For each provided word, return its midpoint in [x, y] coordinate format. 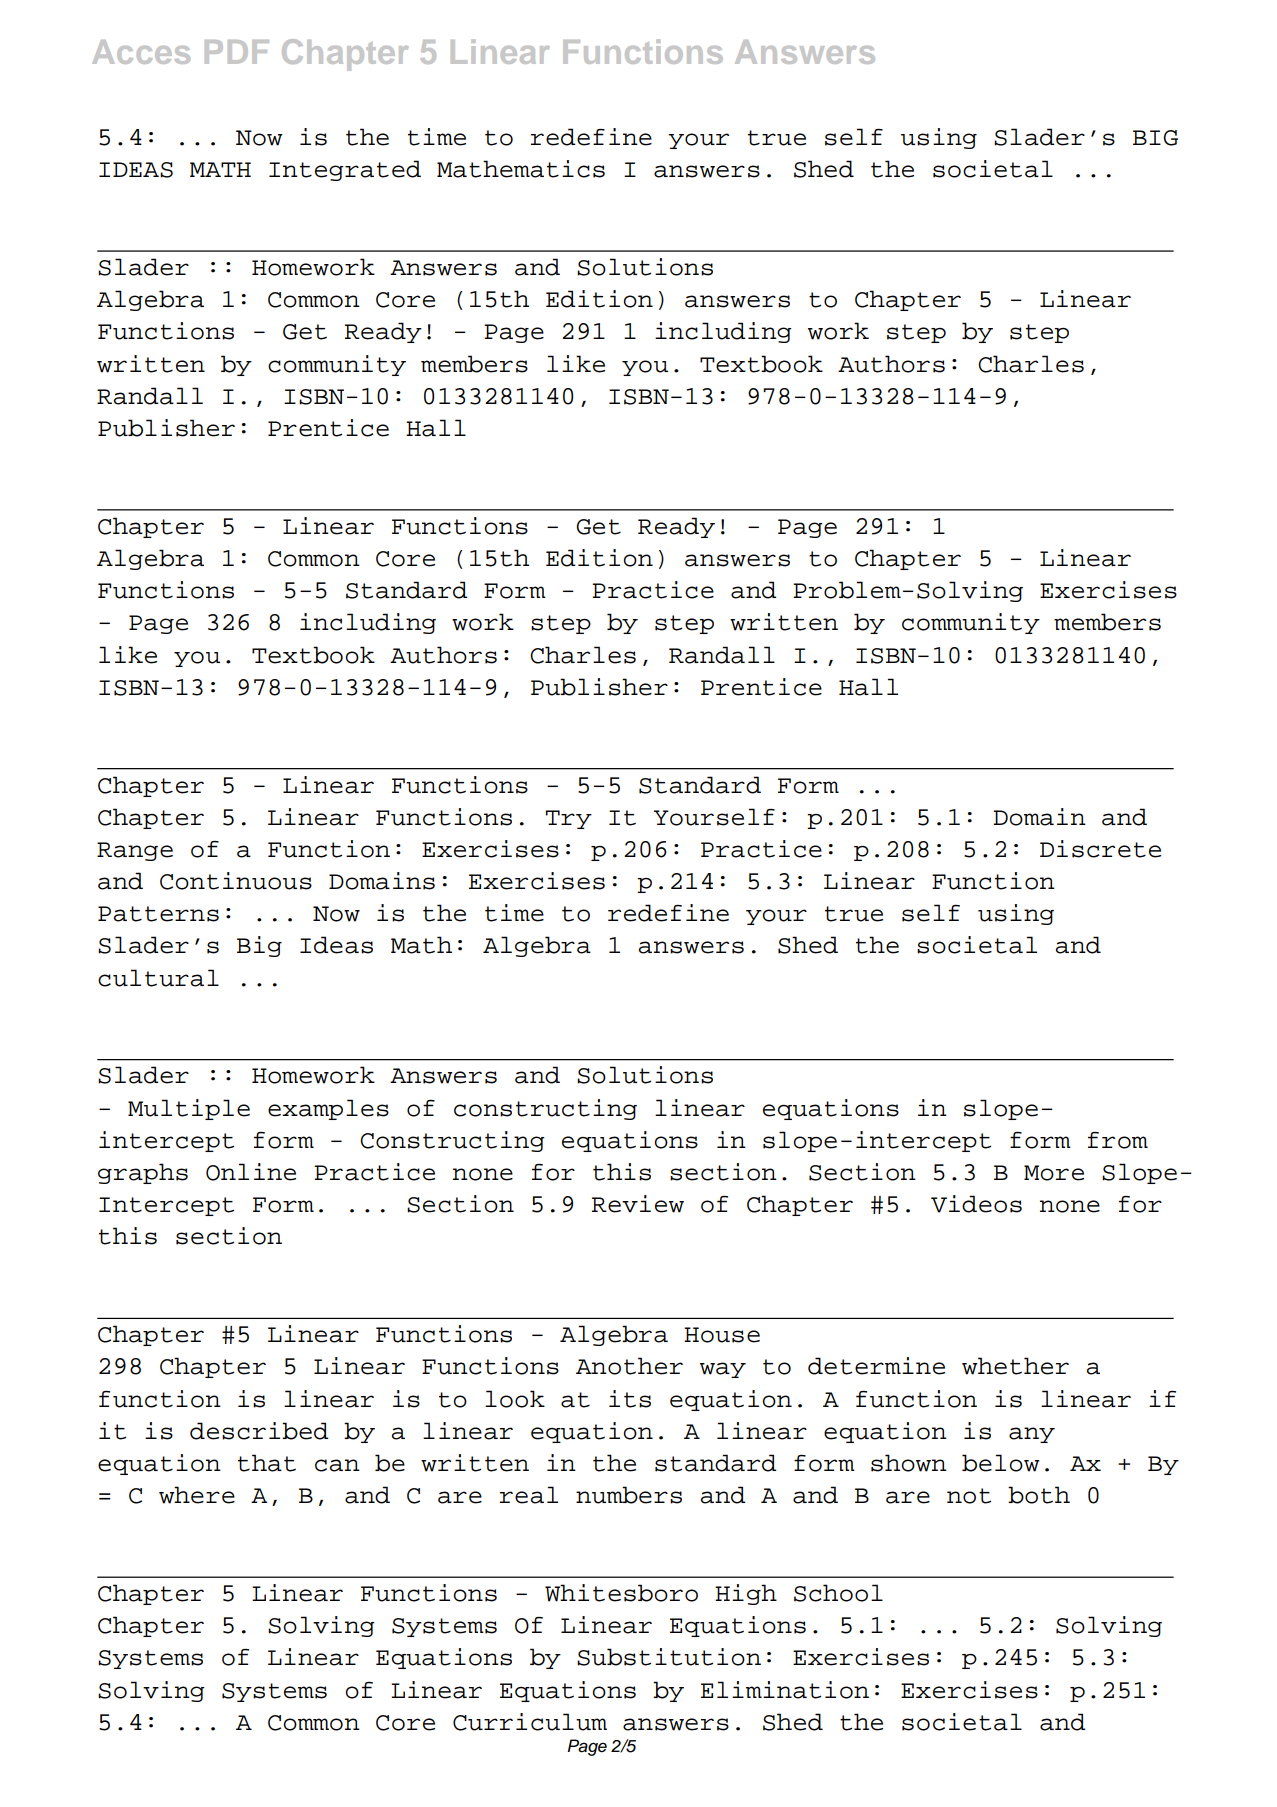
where [197, 1495]
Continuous [236, 881]
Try [569, 819]
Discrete [1100, 849]
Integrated [345, 170]
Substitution [669, 1657]
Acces [141, 52]
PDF [237, 52]
